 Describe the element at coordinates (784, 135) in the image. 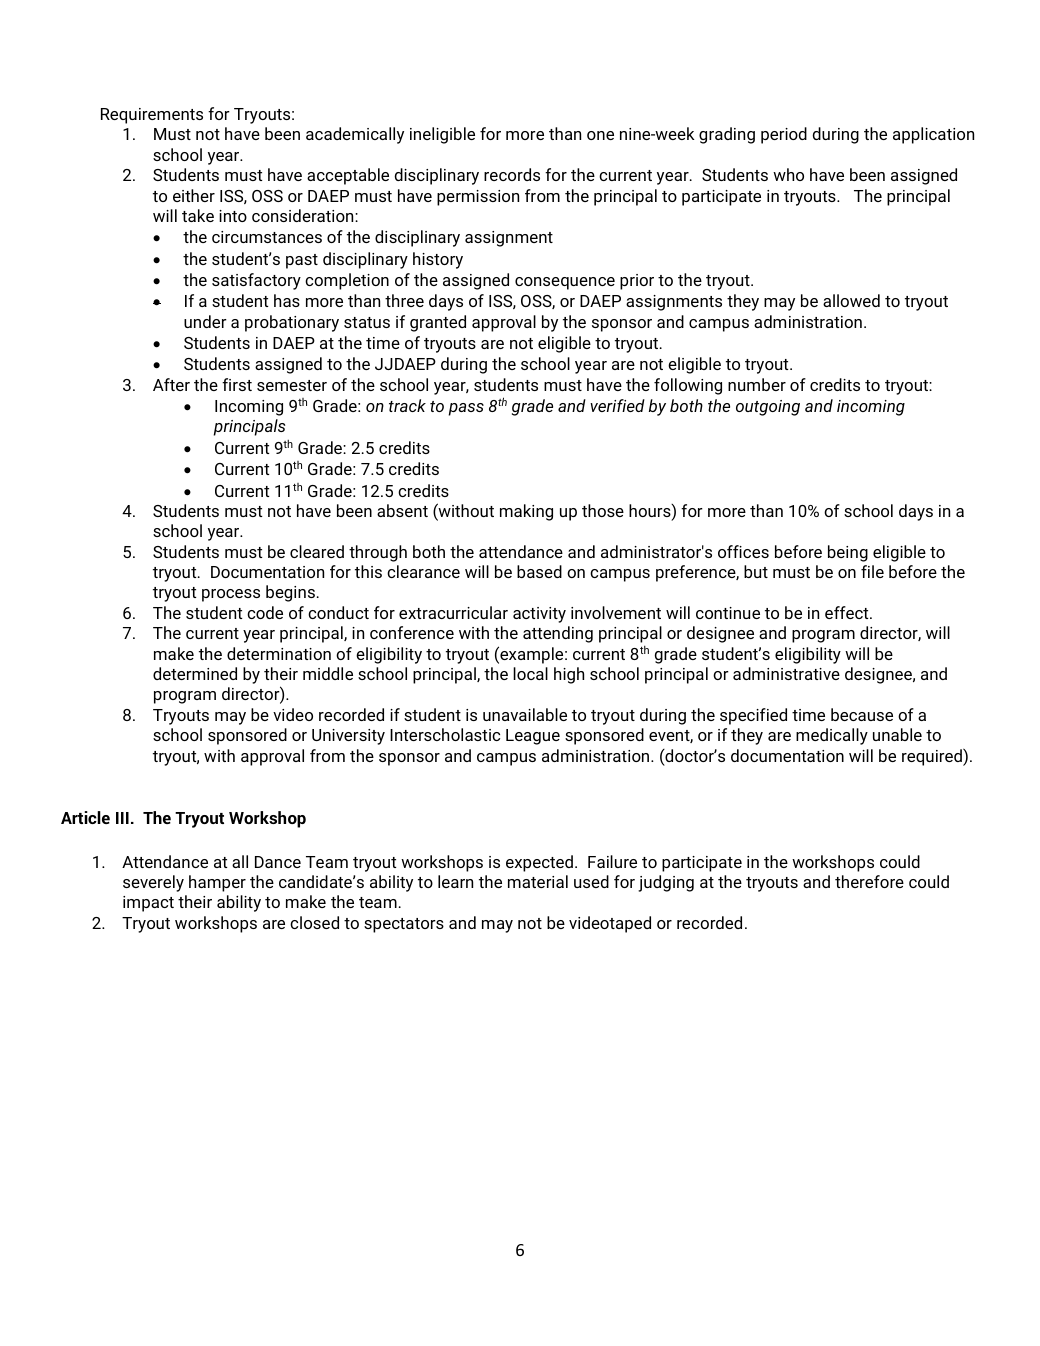

I see `period` at that location.
